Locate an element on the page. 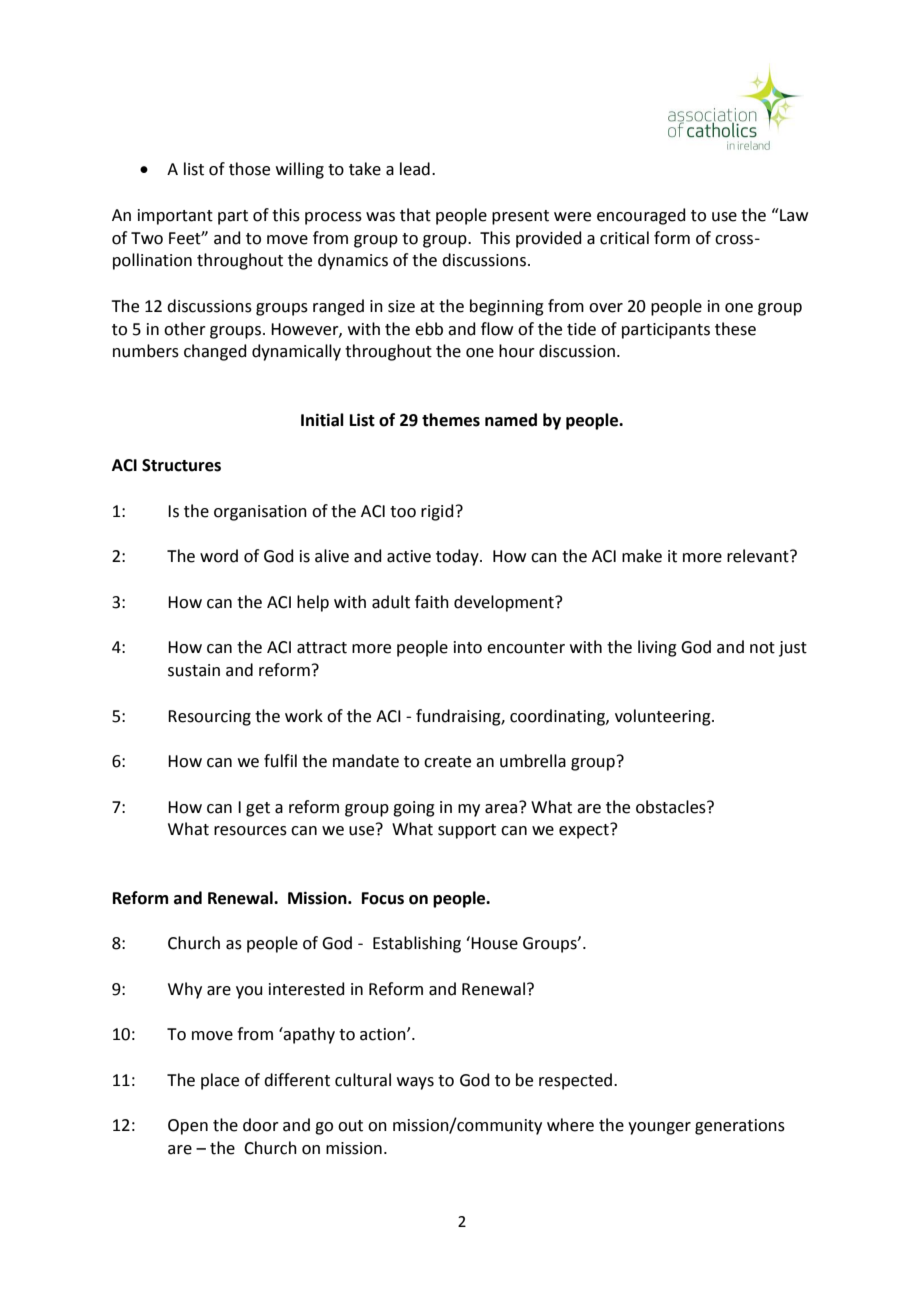 Image resolution: width=924 pixels, height=1308 pixels. sustain is located at coordinates (194, 670).
